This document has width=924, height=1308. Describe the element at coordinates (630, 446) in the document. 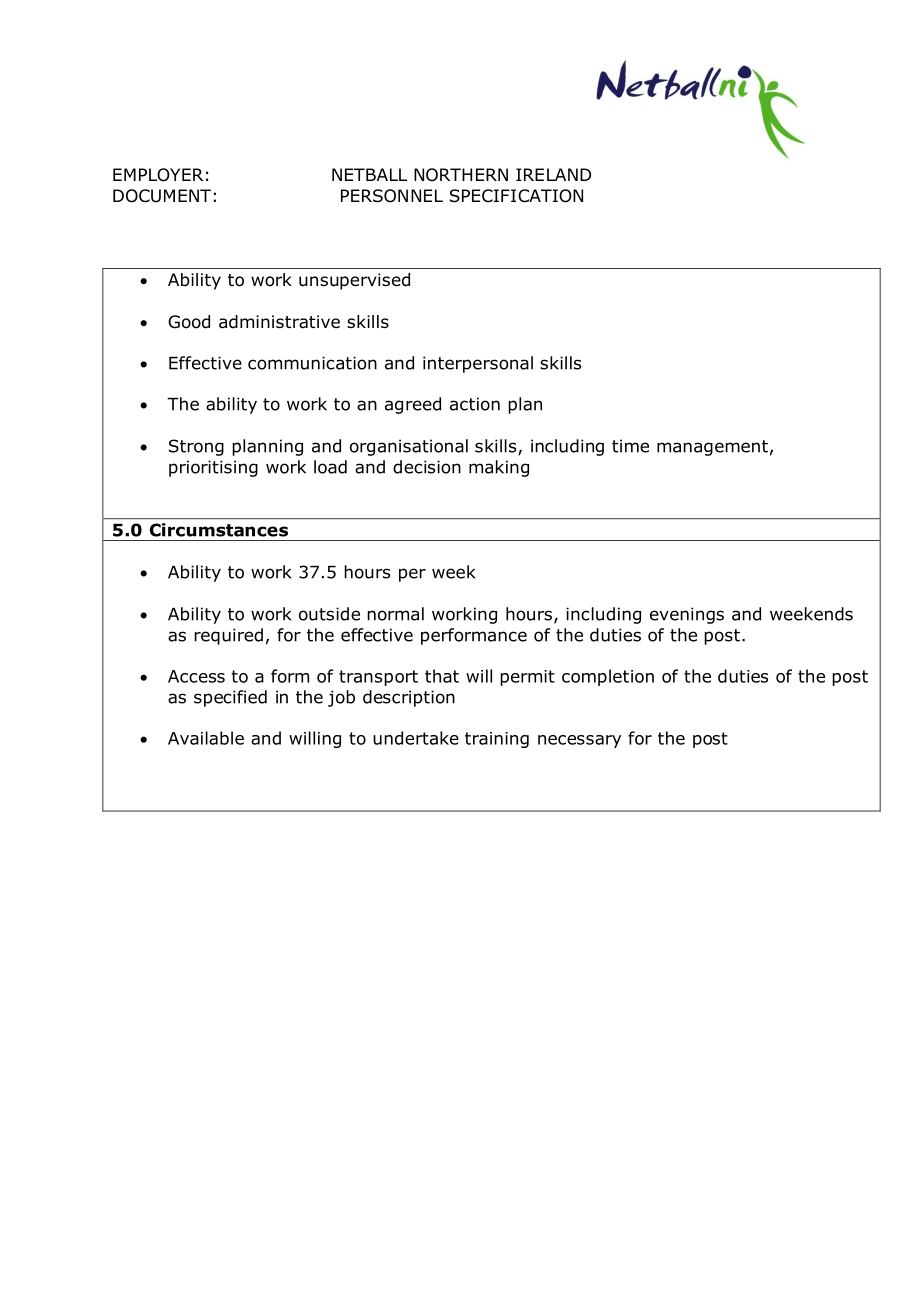

I see `time` at that location.
